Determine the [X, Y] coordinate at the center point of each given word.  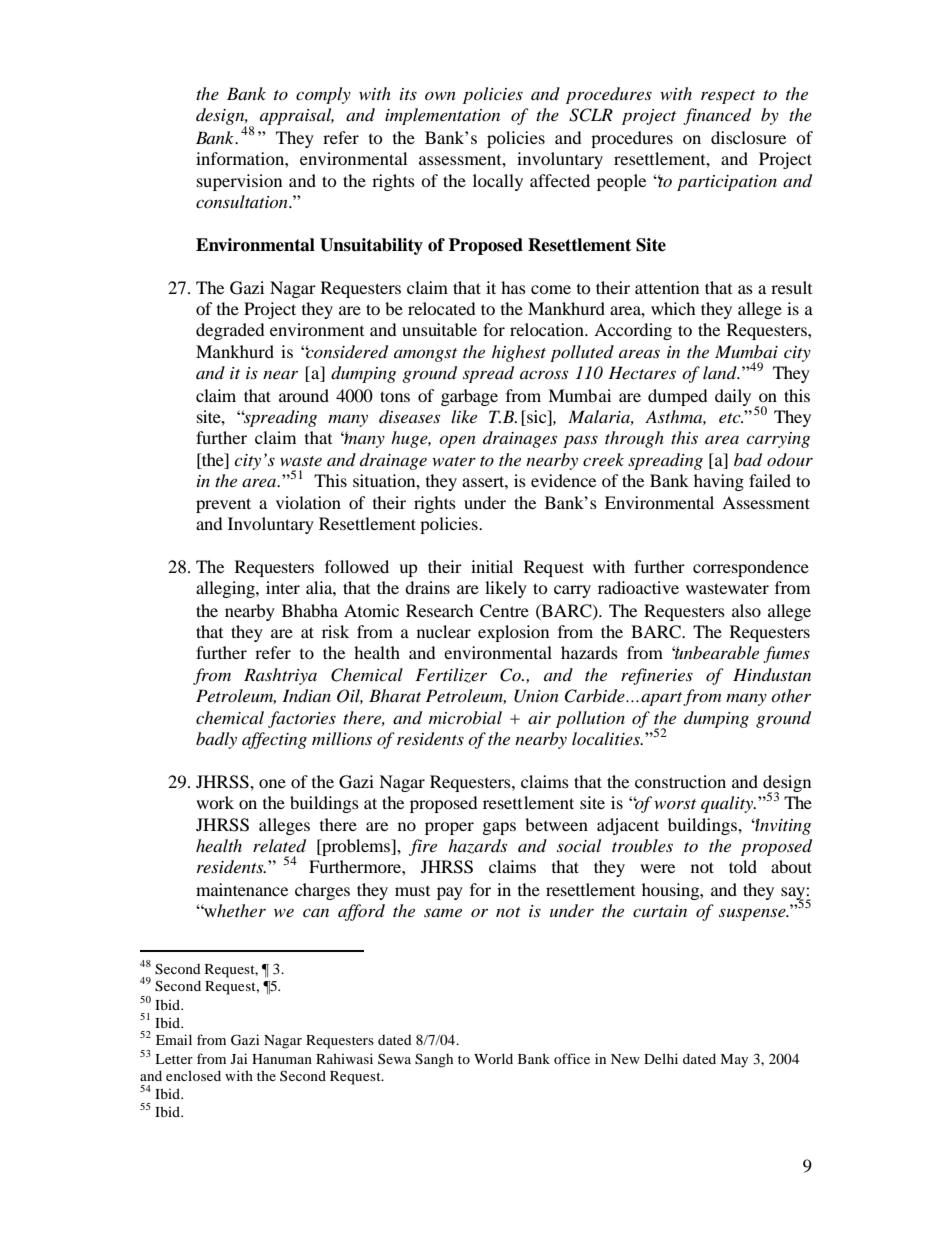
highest [519, 353]
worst [675, 804]
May [734, 1061]
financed [717, 116]
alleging [226, 589]
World [493, 1058]
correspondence [751, 568]
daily [733, 397]
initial [492, 566]
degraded [230, 331]
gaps [499, 828]
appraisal [297, 116]
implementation [442, 116]
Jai [239, 1058]
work [215, 802]
